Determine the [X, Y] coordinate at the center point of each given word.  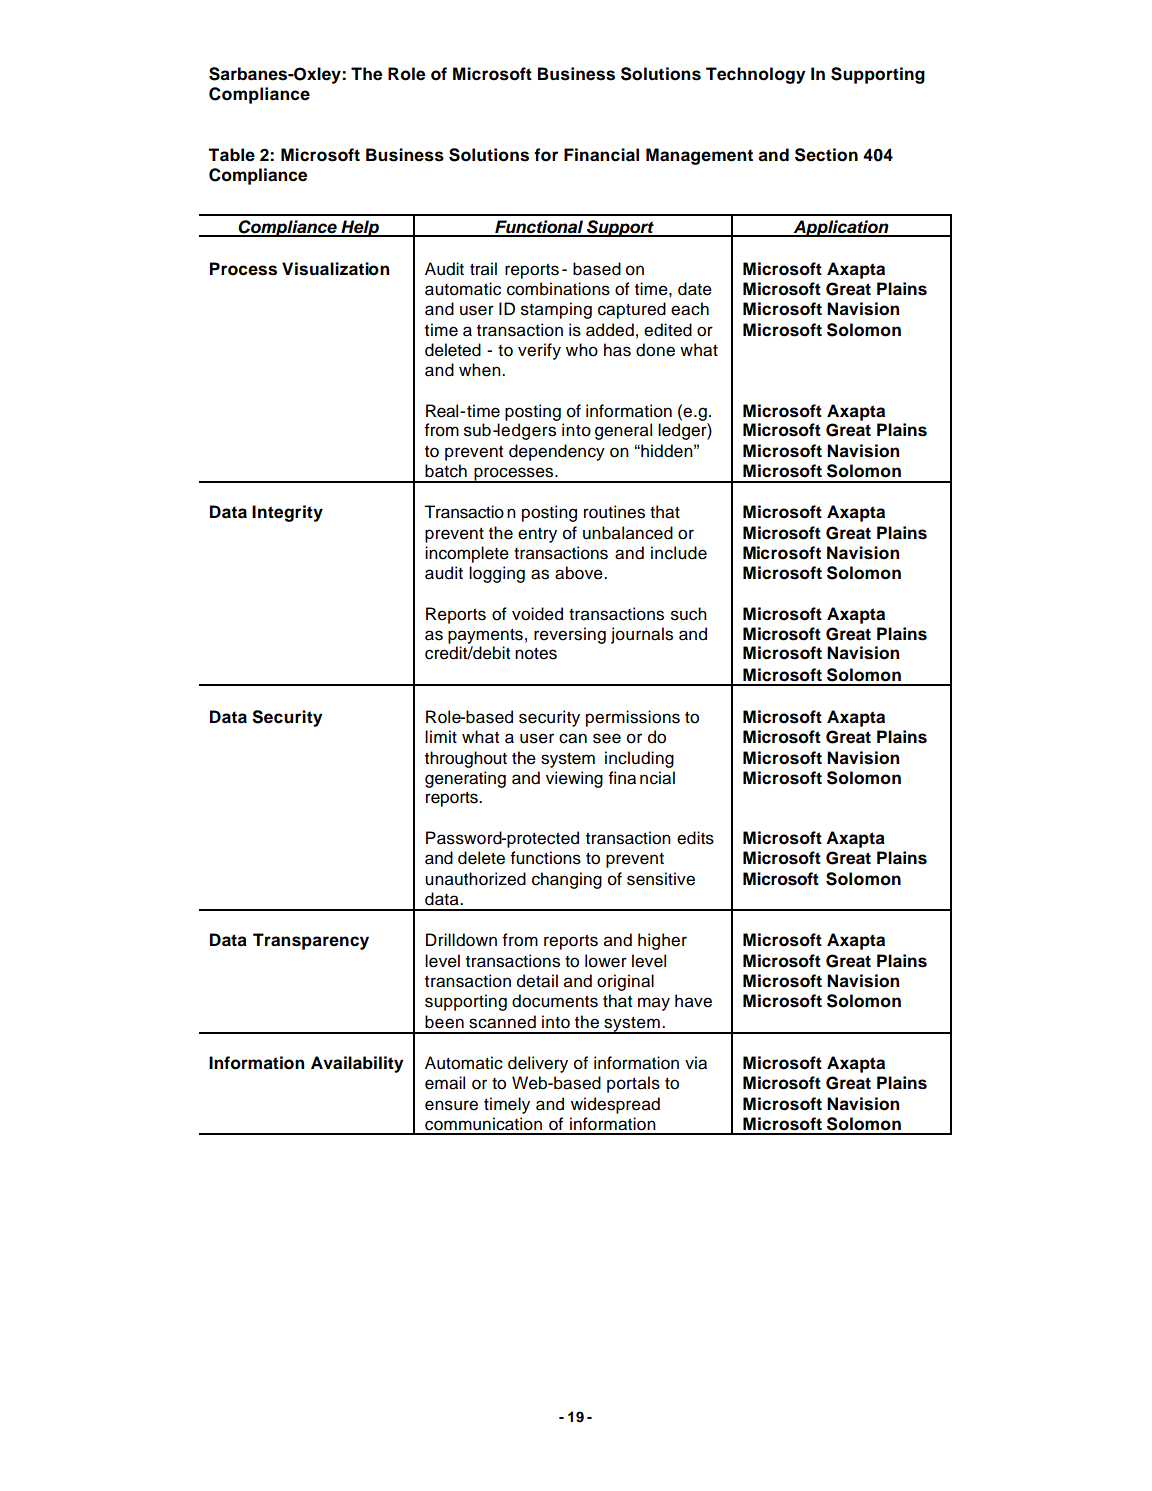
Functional [539, 228]
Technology [755, 75]
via [696, 1063]
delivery [538, 1064]
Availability [357, 1064]
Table [231, 155]
